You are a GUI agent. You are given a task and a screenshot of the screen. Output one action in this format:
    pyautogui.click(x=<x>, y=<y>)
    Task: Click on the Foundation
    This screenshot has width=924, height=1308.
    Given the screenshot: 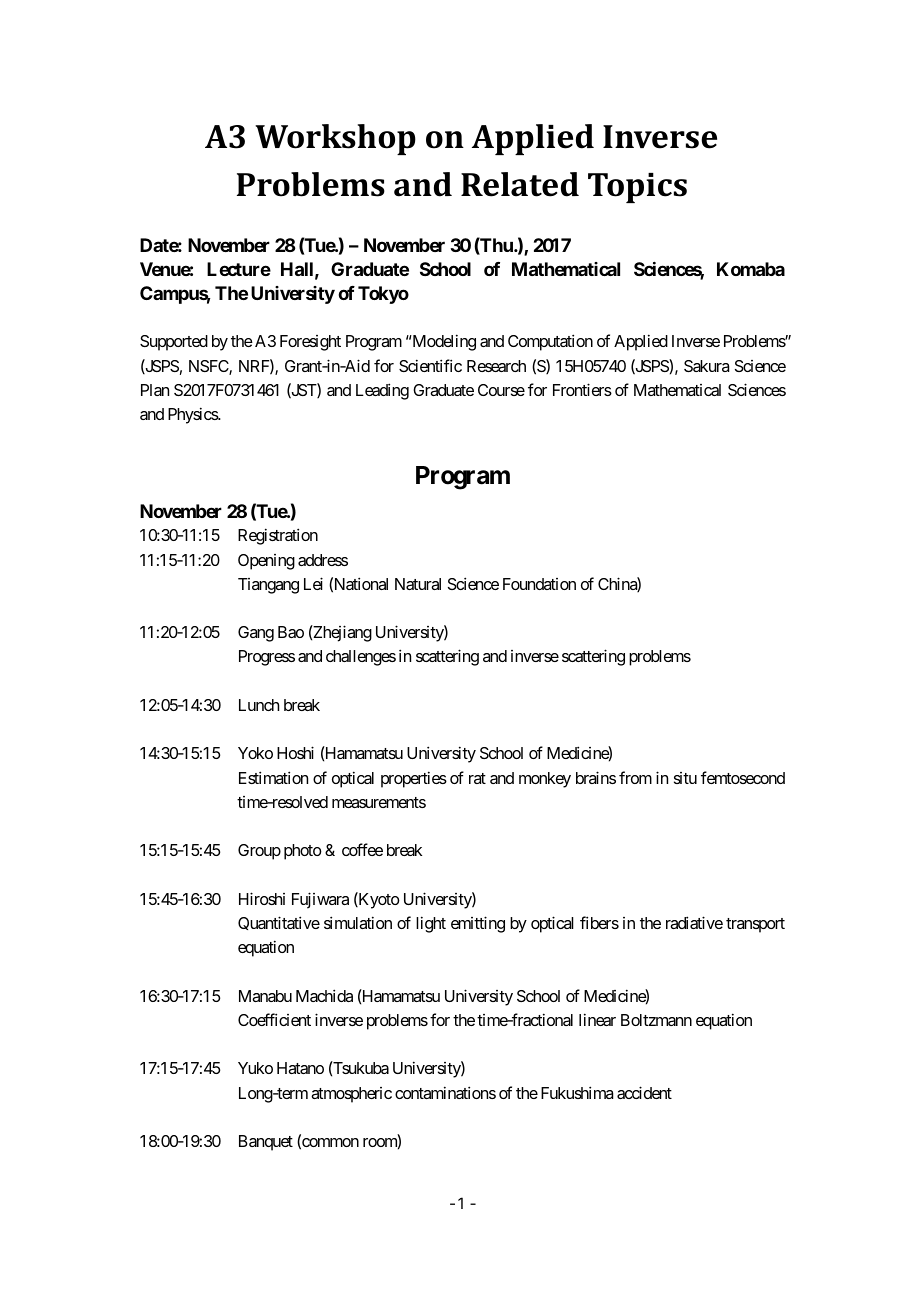 What is the action you would take?
    pyautogui.click(x=539, y=584)
